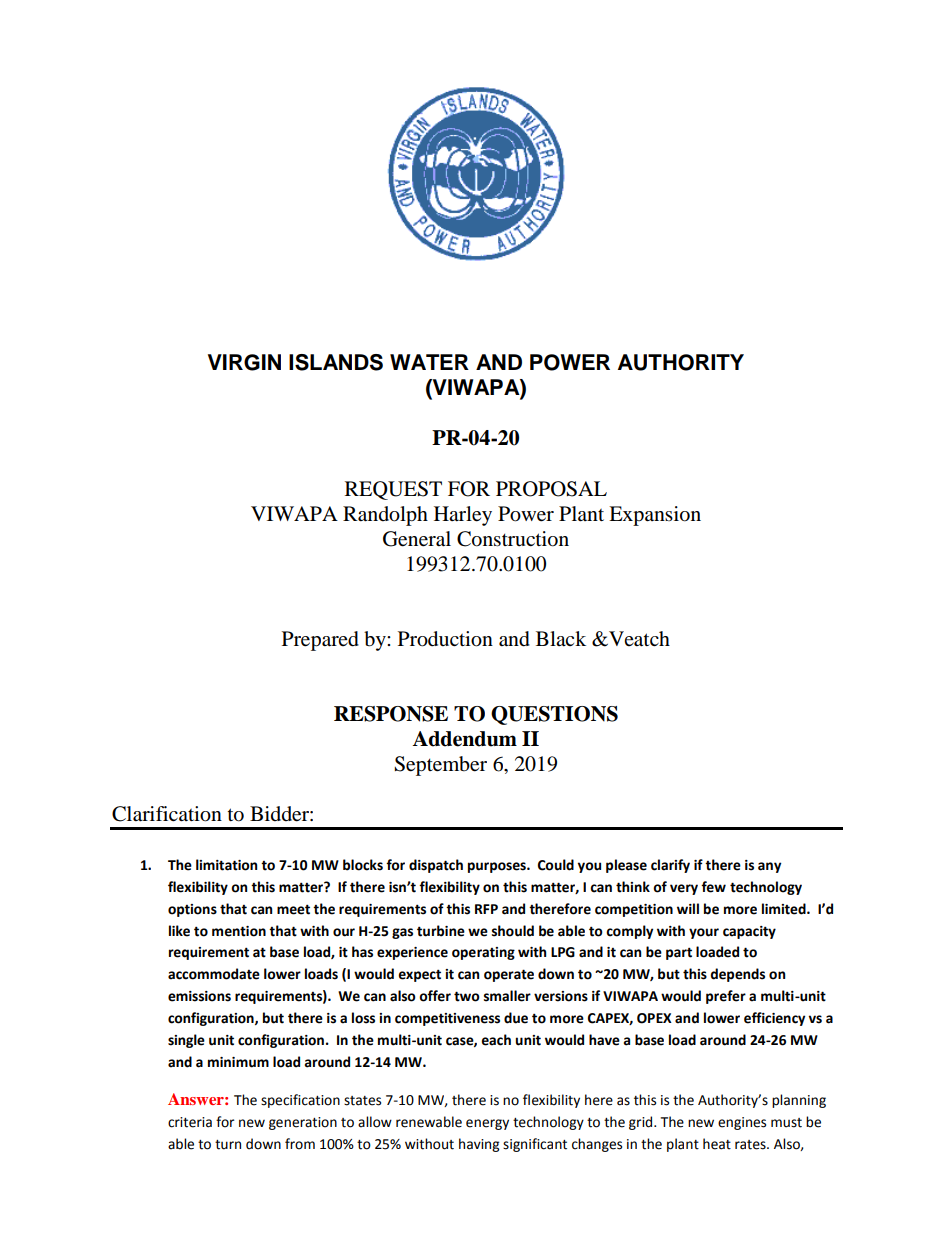  I want to click on turn, so click(228, 1145).
